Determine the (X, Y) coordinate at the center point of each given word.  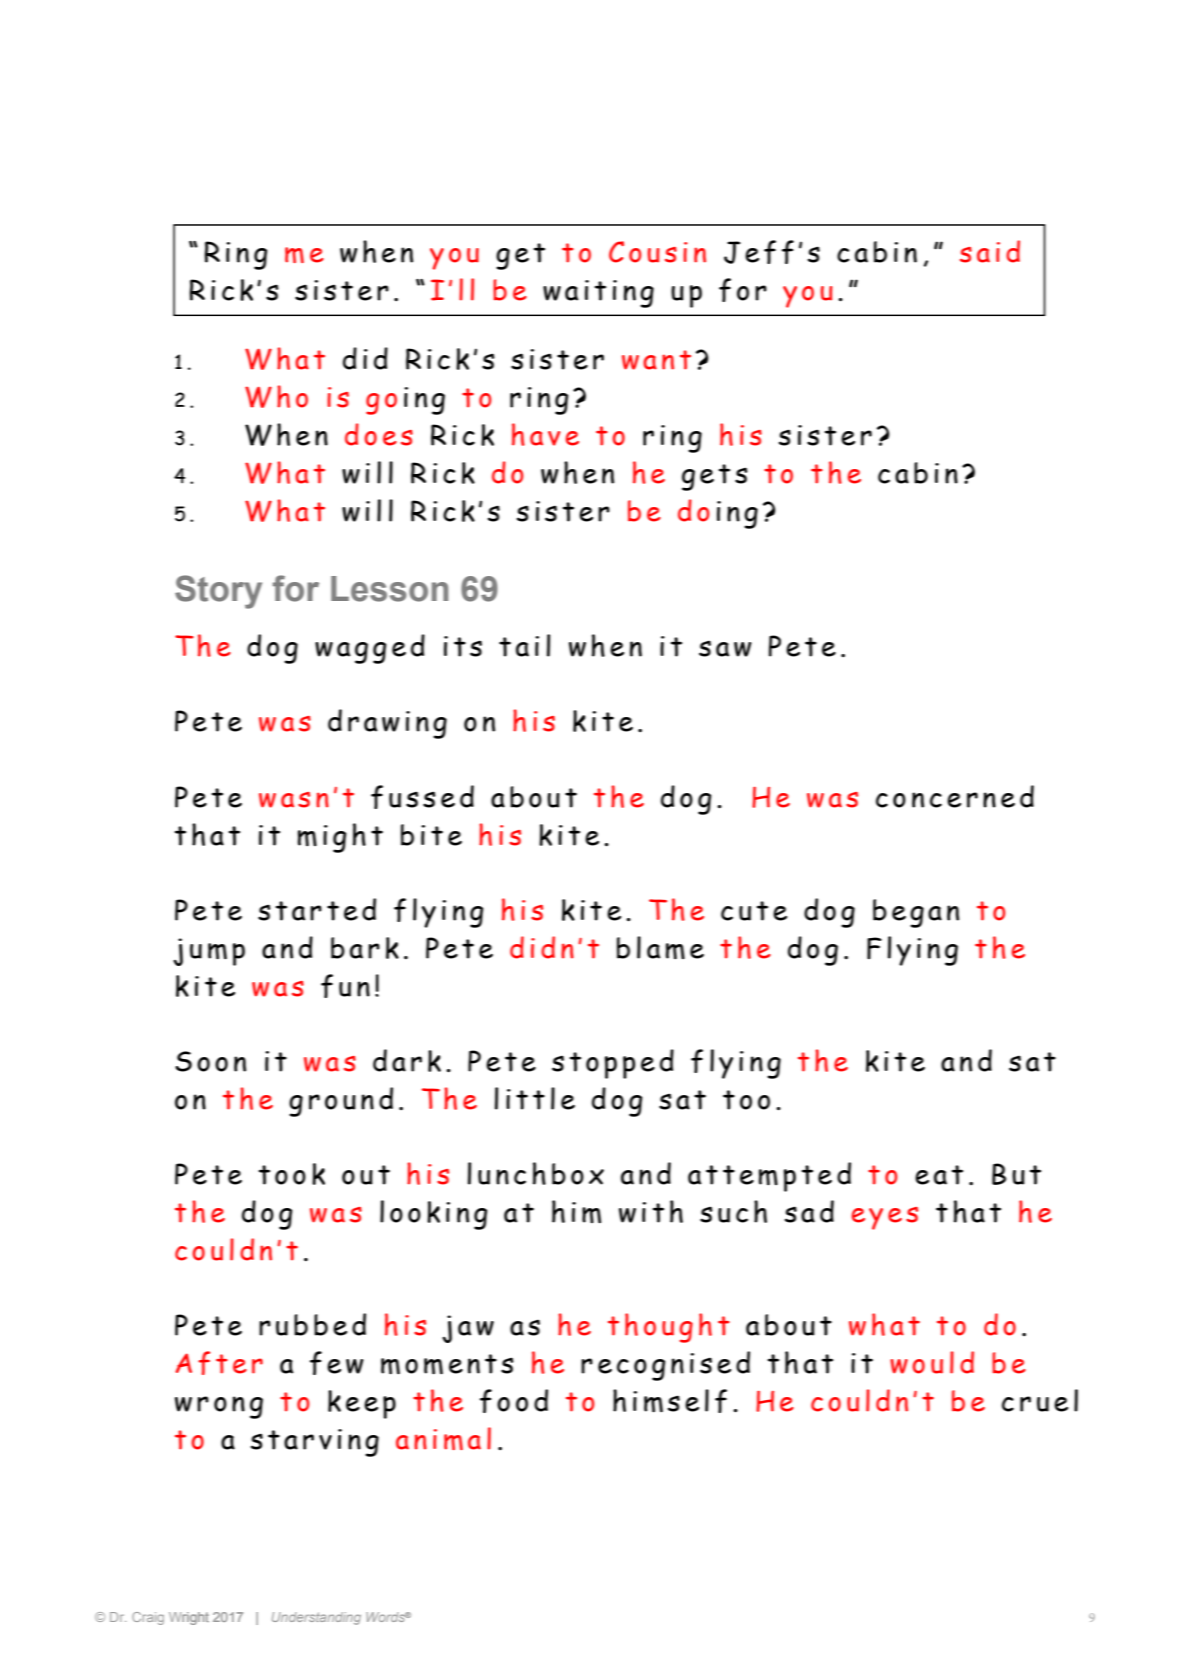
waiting (598, 294)
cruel (1040, 1400)
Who (276, 396)
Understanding (316, 1618)
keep (362, 1404)
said (990, 251)
